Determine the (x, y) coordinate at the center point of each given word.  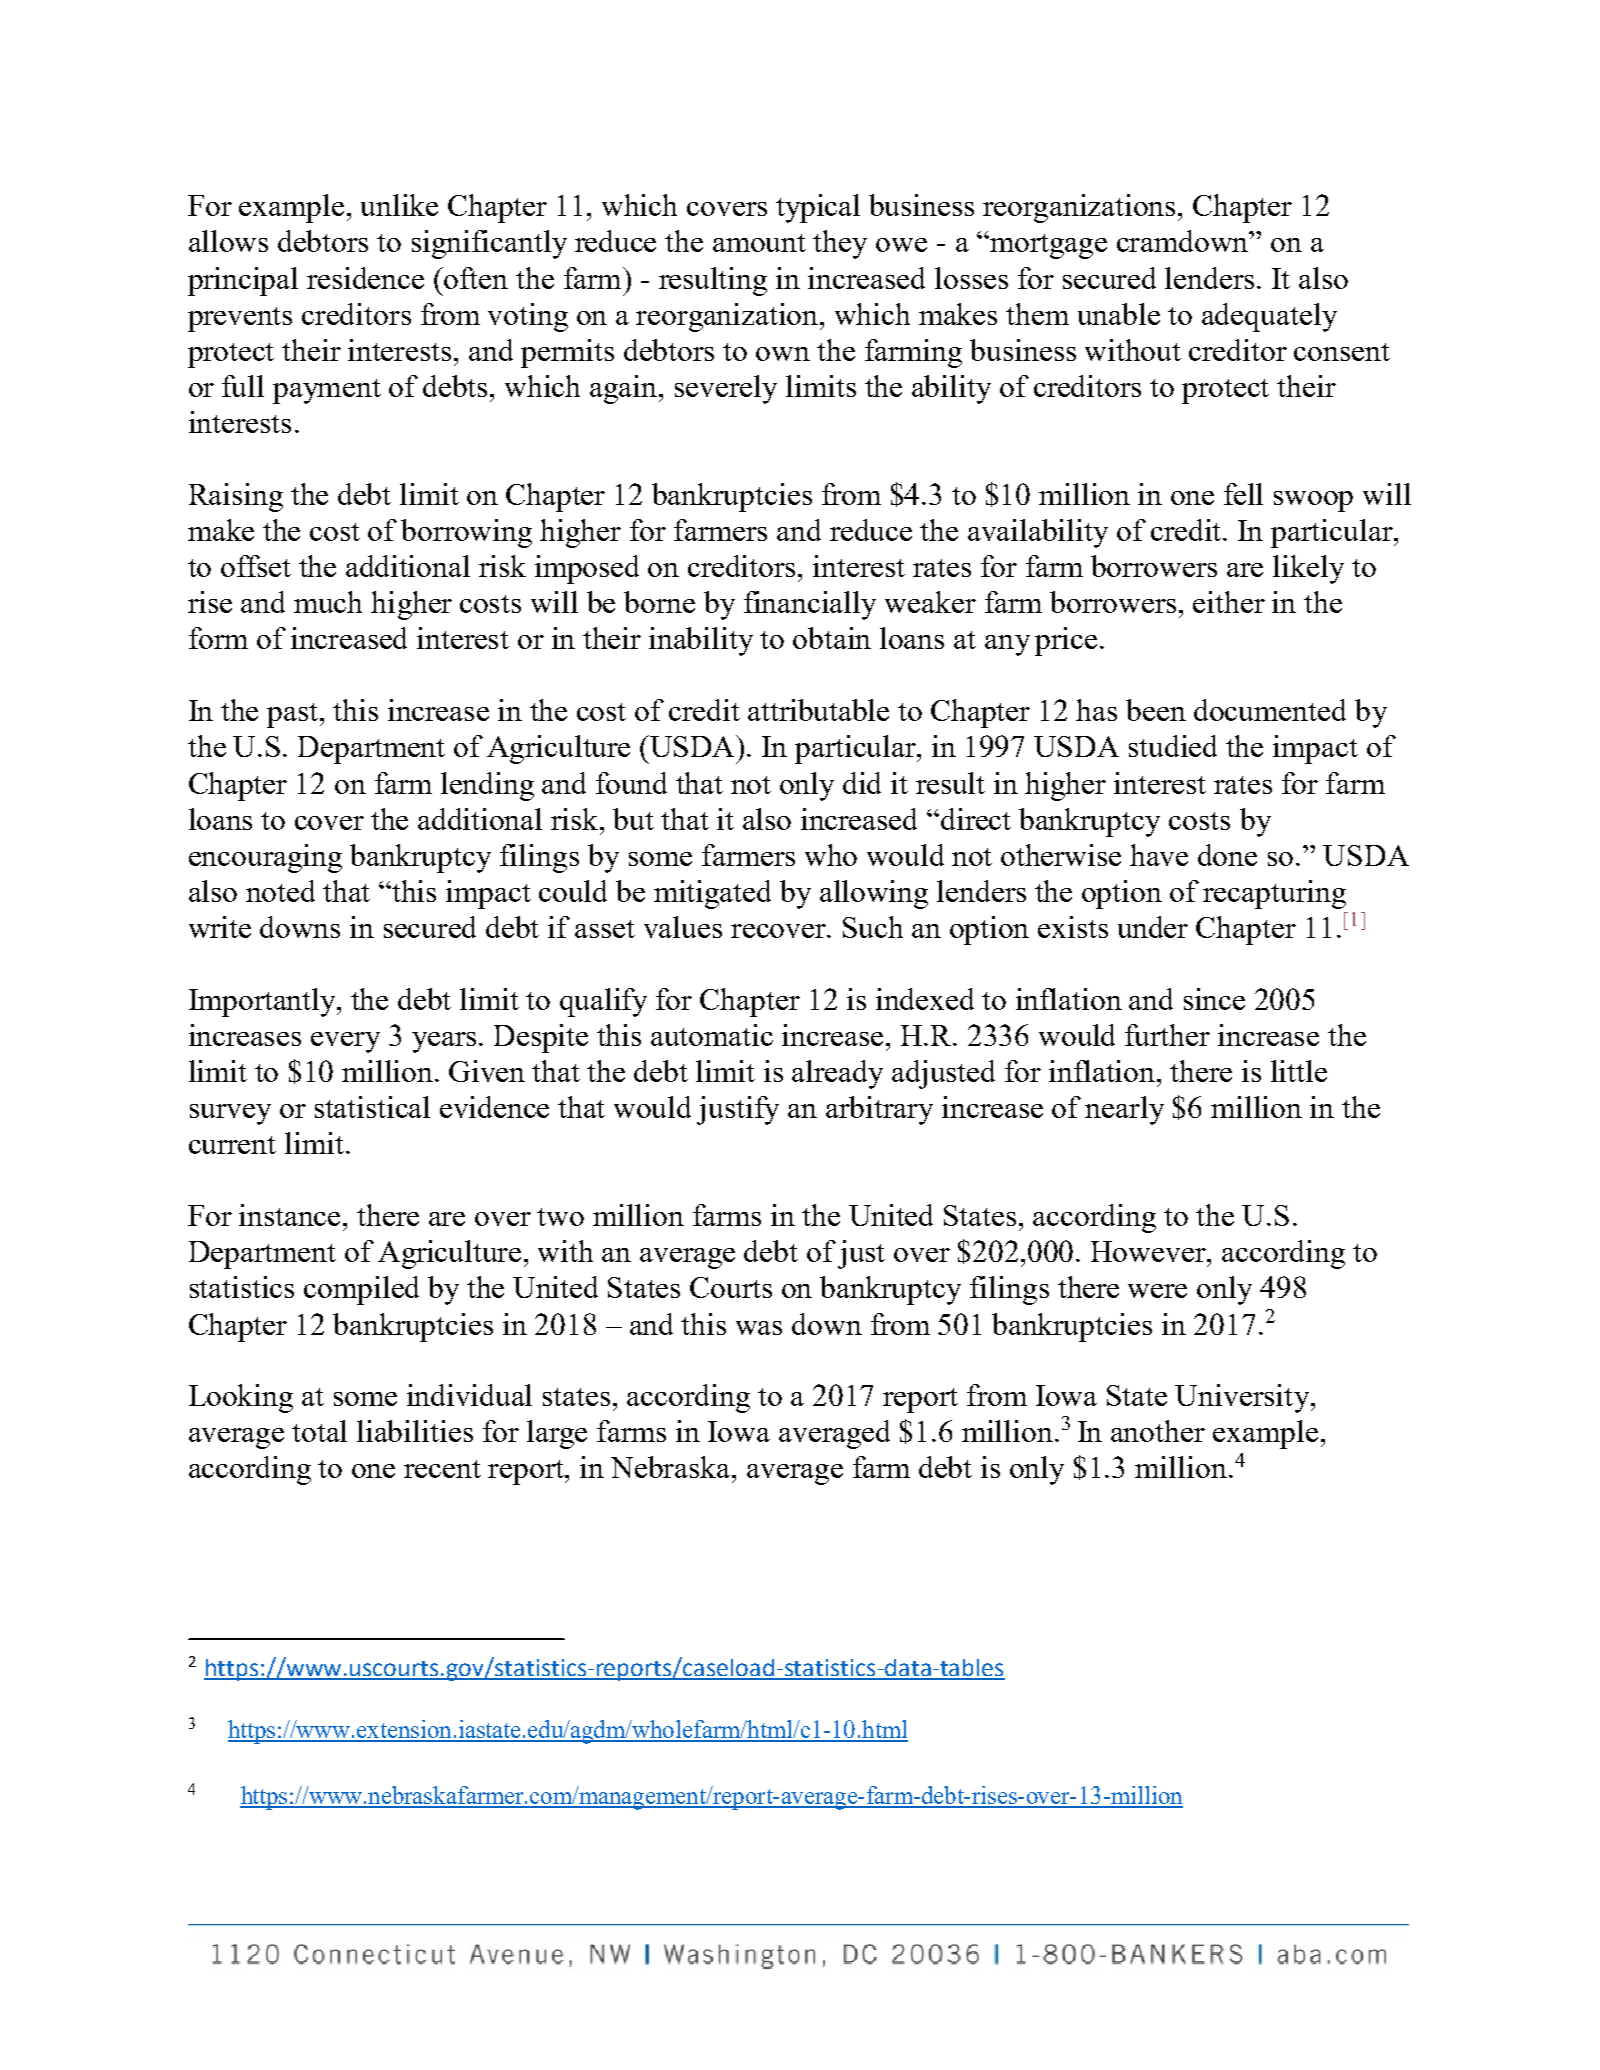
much (328, 602)
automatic (712, 1035)
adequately (1269, 317)
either (1229, 602)
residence (365, 278)
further (1167, 1035)
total (319, 1431)
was (759, 1328)
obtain (832, 638)
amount (759, 243)
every (345, 1042)
